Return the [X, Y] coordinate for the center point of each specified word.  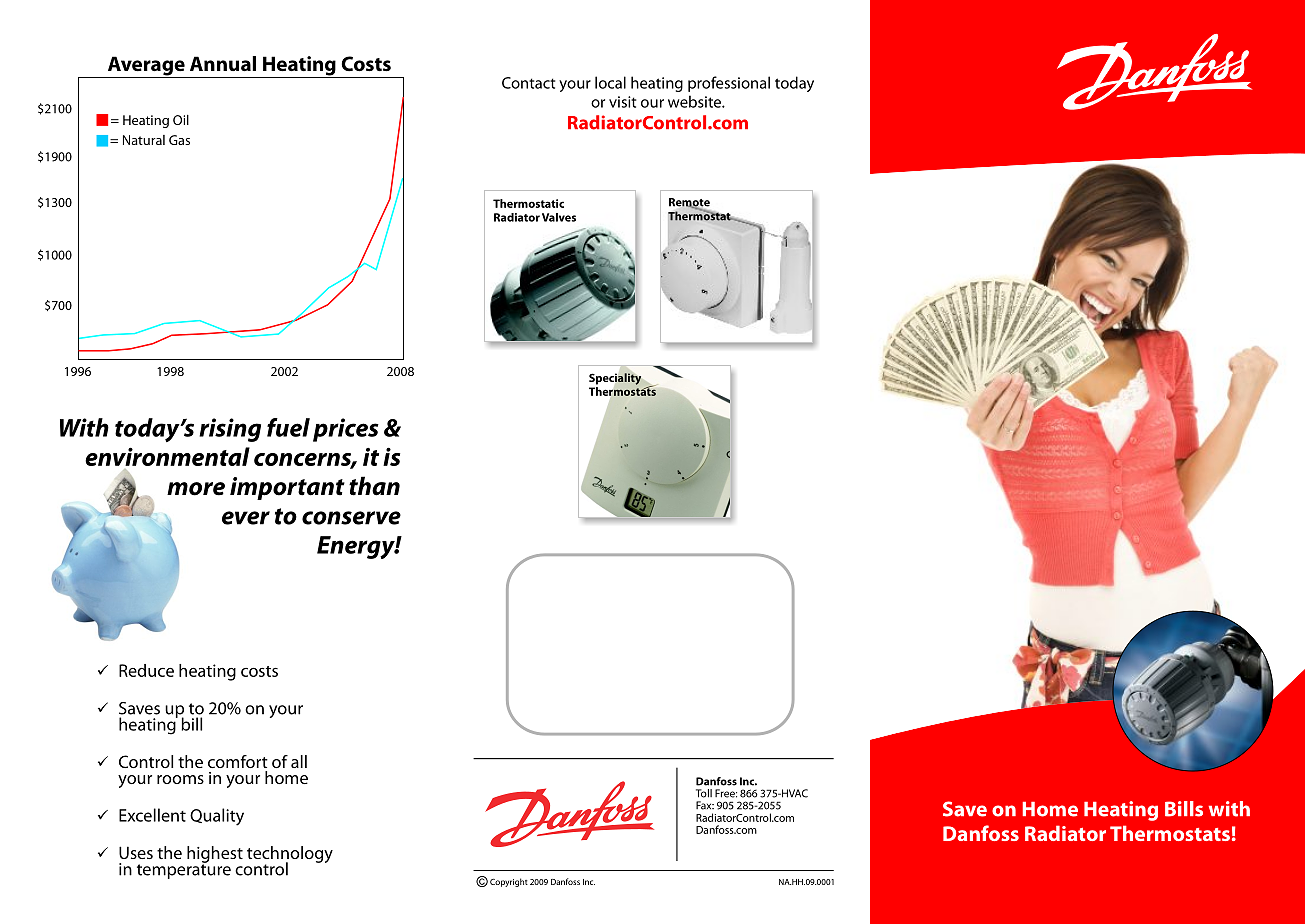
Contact [528, 83]
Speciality [616, 379]
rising [230, 430]
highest [215, 855]
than [374, 486]
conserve [351, 518]
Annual [223, 63]
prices [346, 430]
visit [622, 102]
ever [246, 518]
